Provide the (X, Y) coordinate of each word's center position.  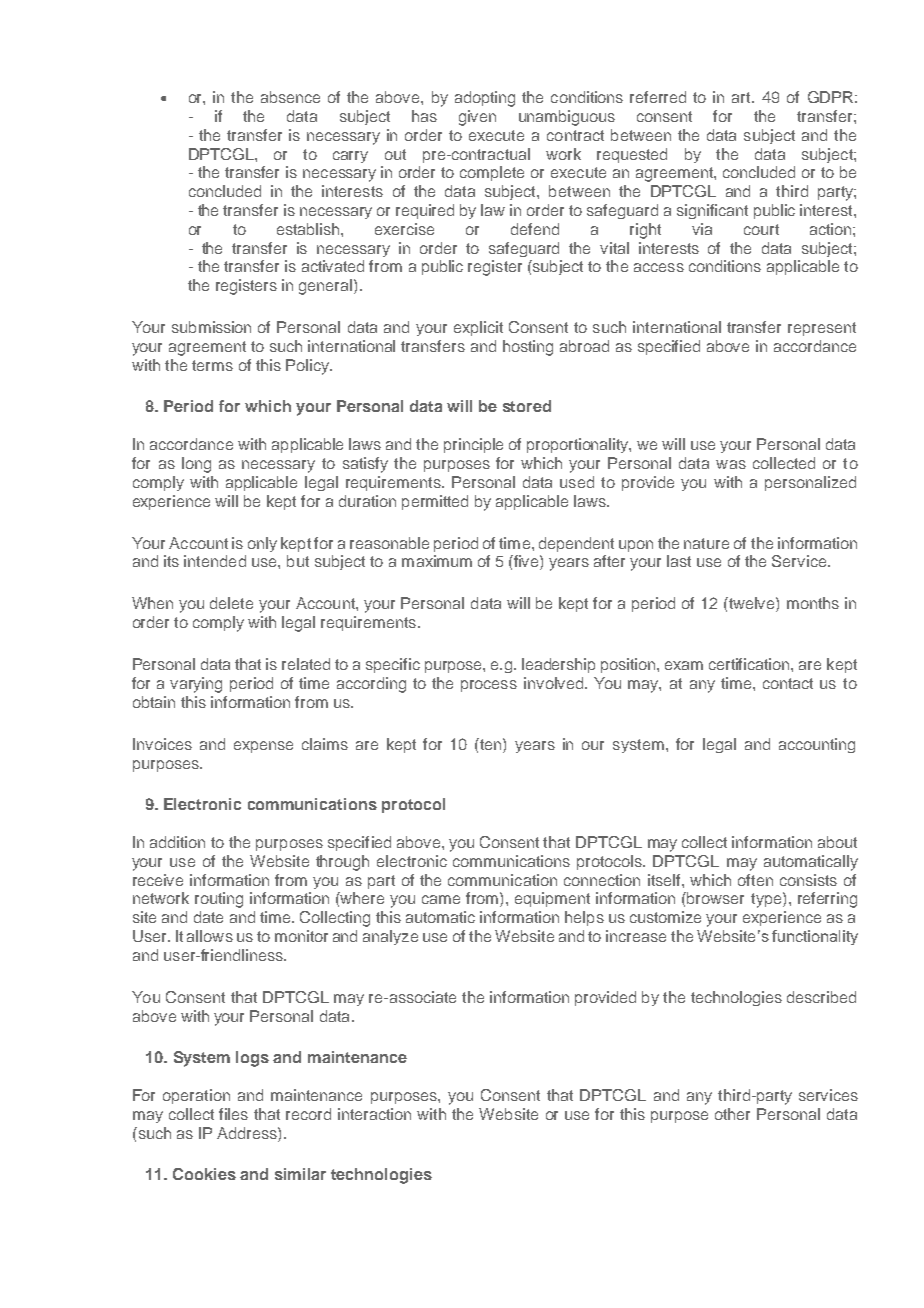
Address (248, 1133)
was (731, 464)
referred (658, 97)
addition (177, 842)
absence (290, 97)
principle (473, 445)
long (196, 465)
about (837, 842)
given (477, 118)
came (441, 899)
